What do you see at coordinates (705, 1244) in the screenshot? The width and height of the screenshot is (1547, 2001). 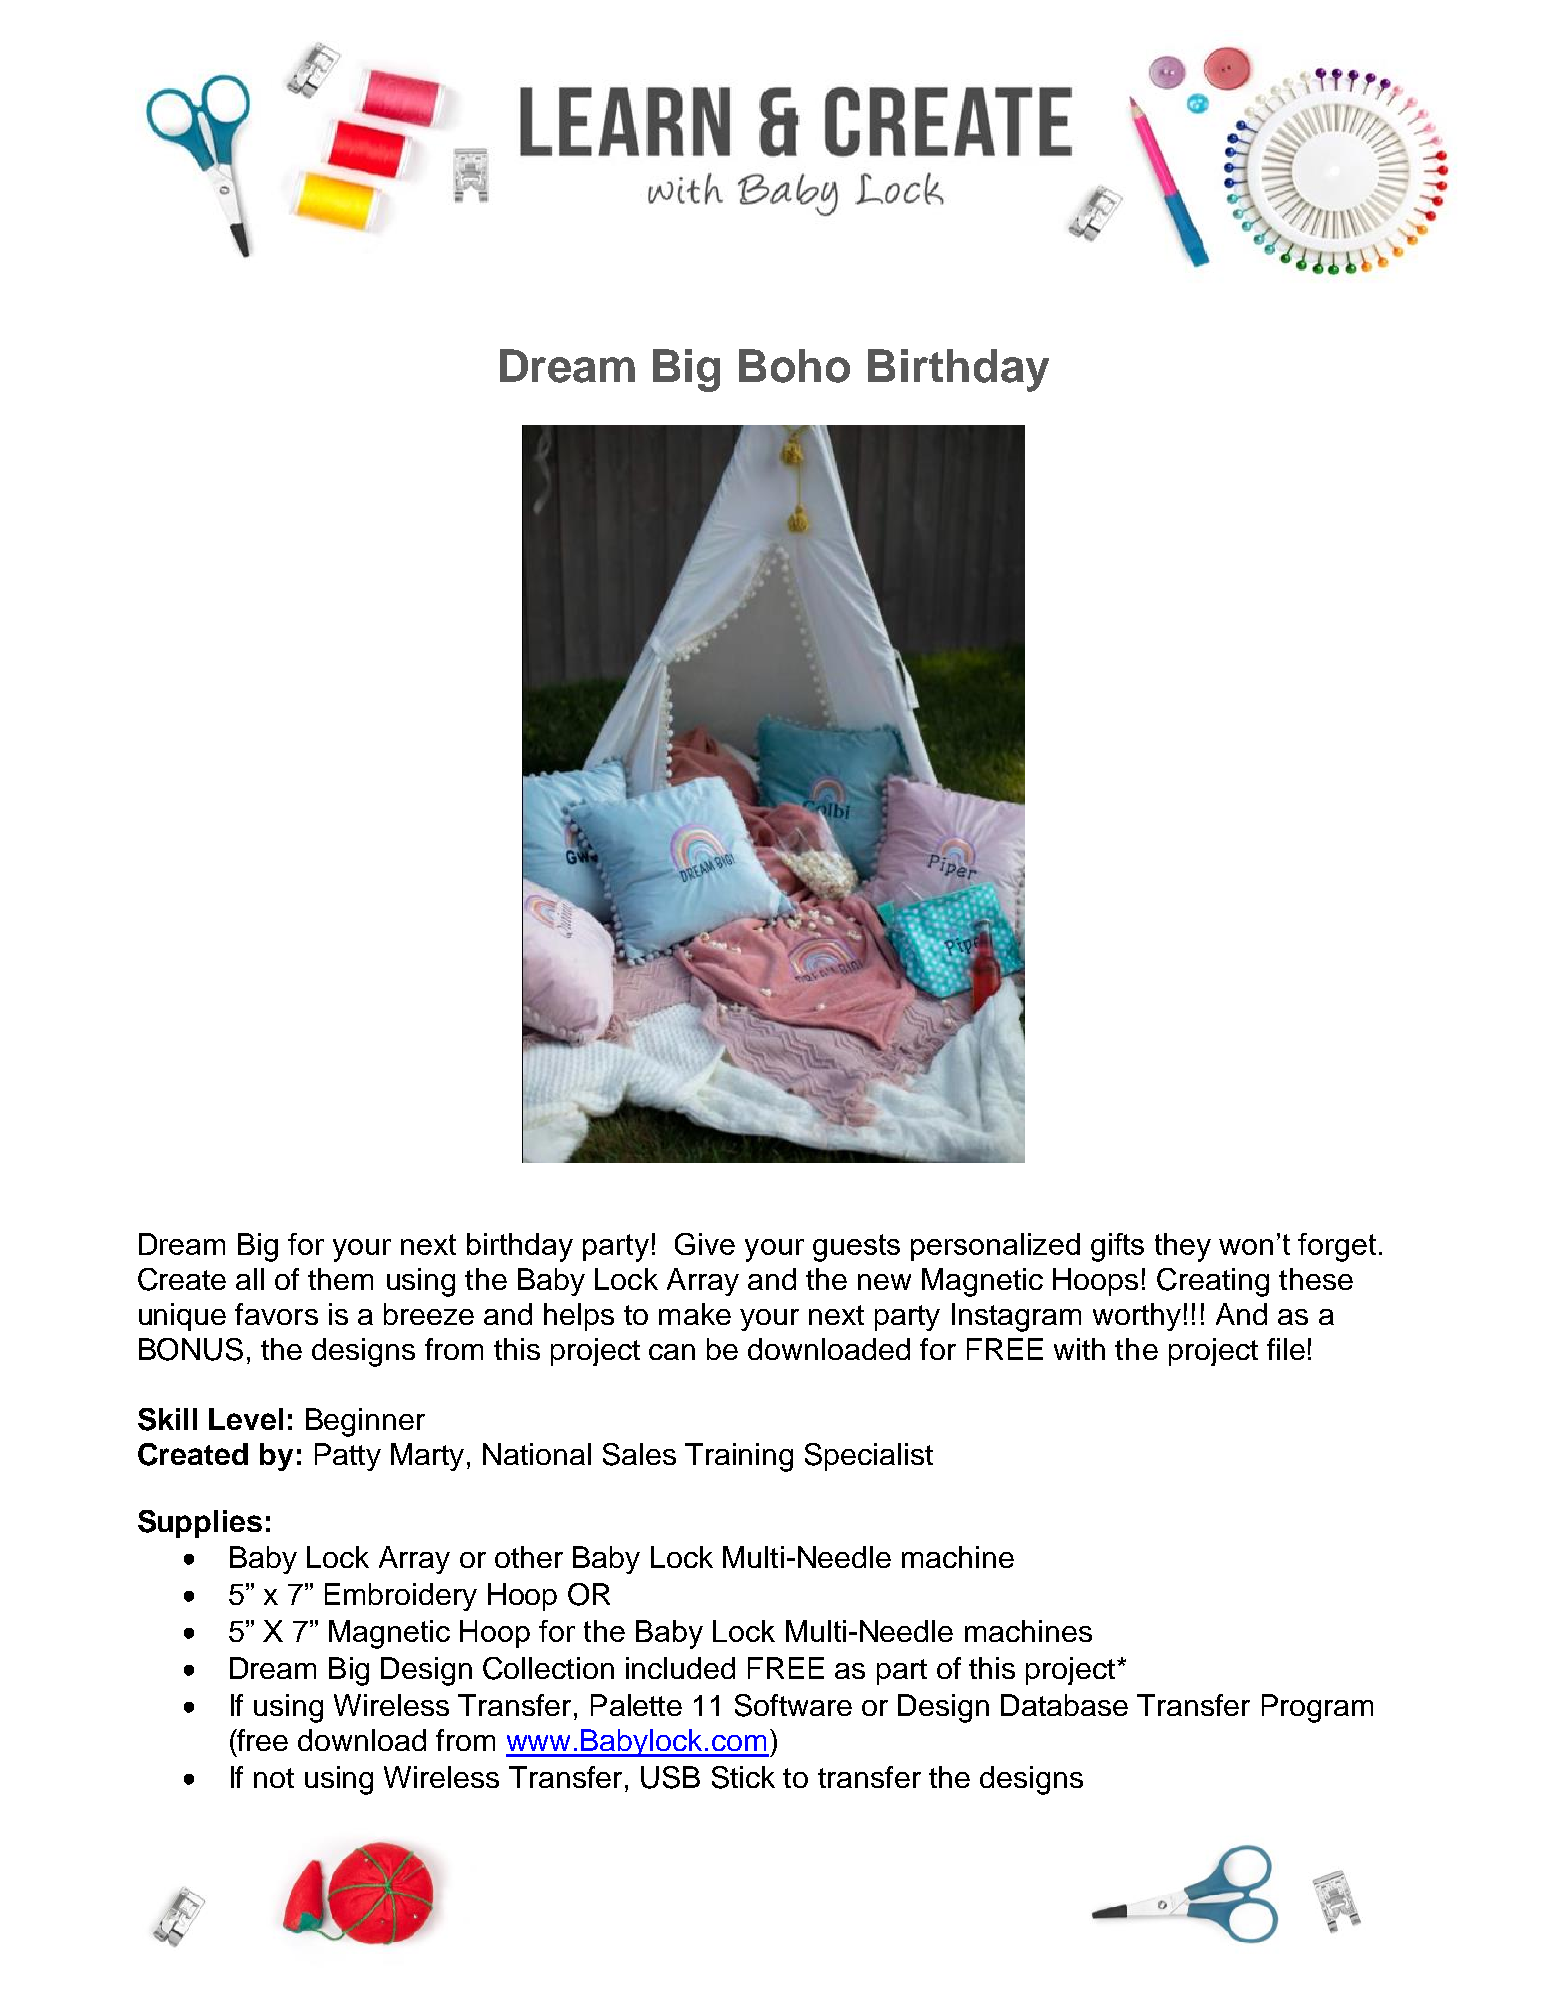 I see `Give` at bounding box center [705, 1244].
